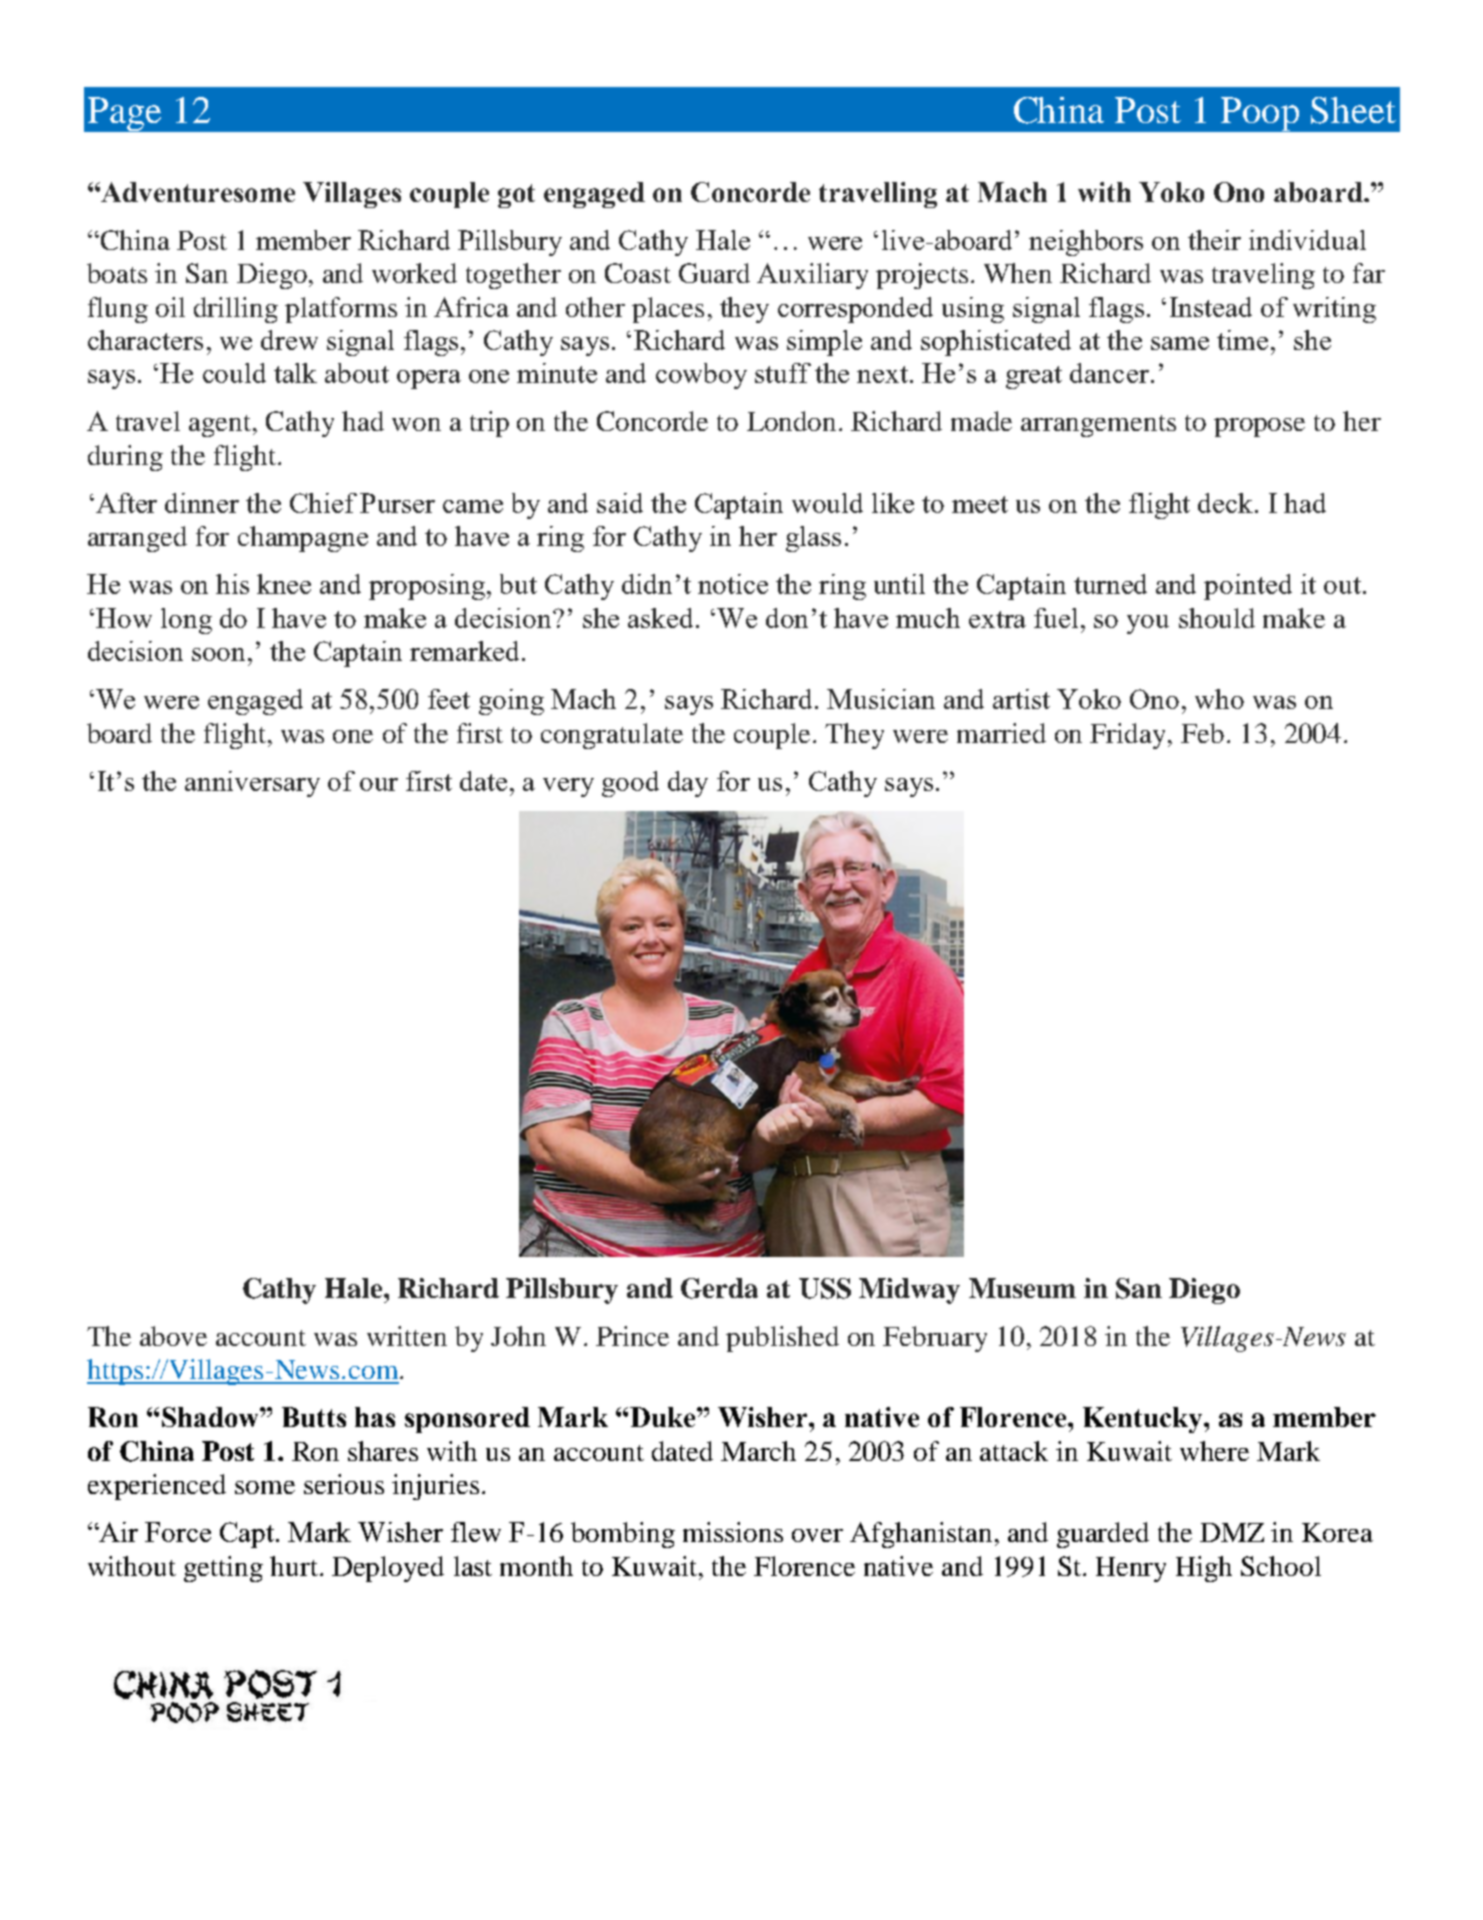  I want to click on knee, so click(284, 584).
